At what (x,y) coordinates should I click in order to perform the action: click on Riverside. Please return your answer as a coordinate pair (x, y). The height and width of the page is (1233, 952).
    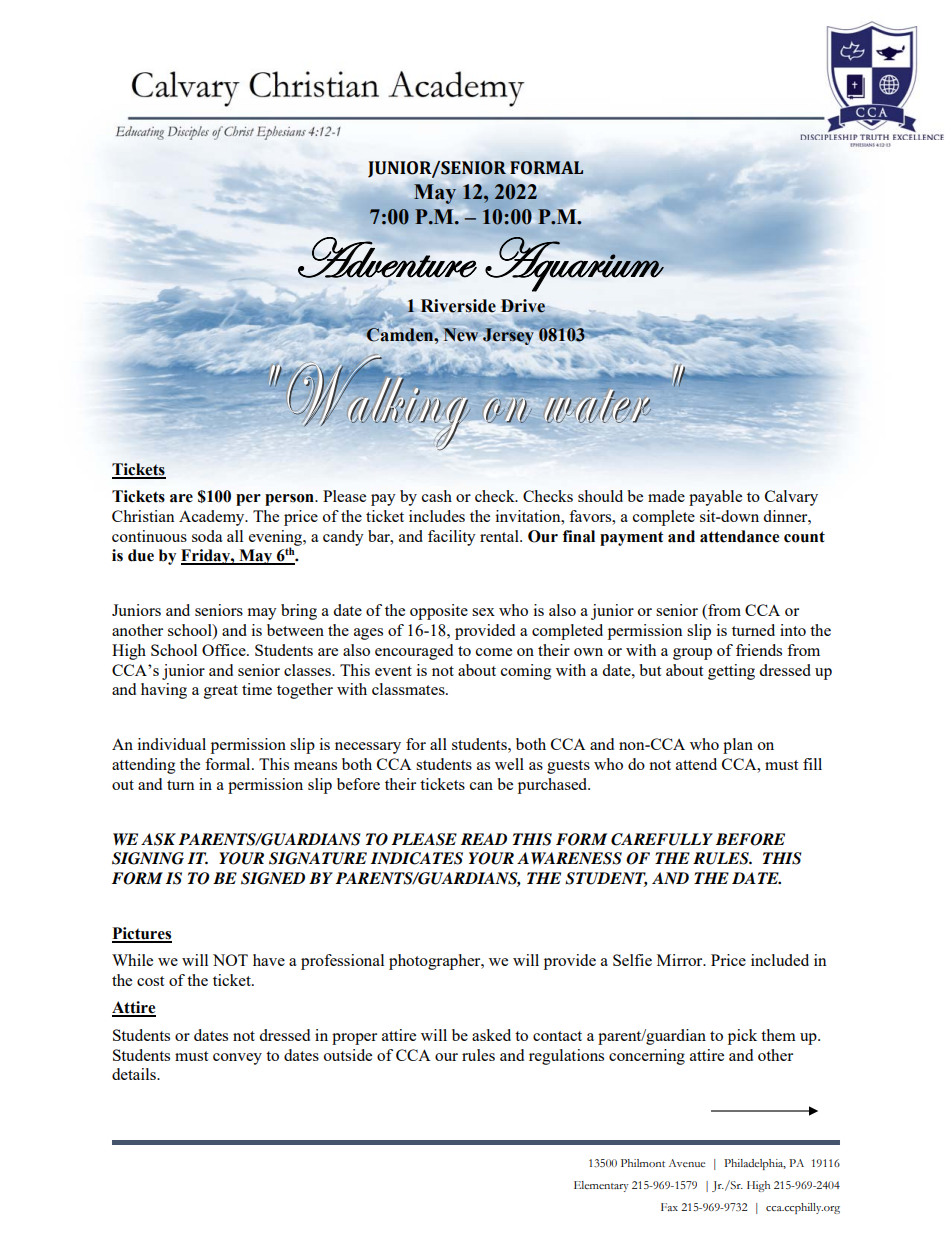
    Looking at the image, I should click on (458, 306).
